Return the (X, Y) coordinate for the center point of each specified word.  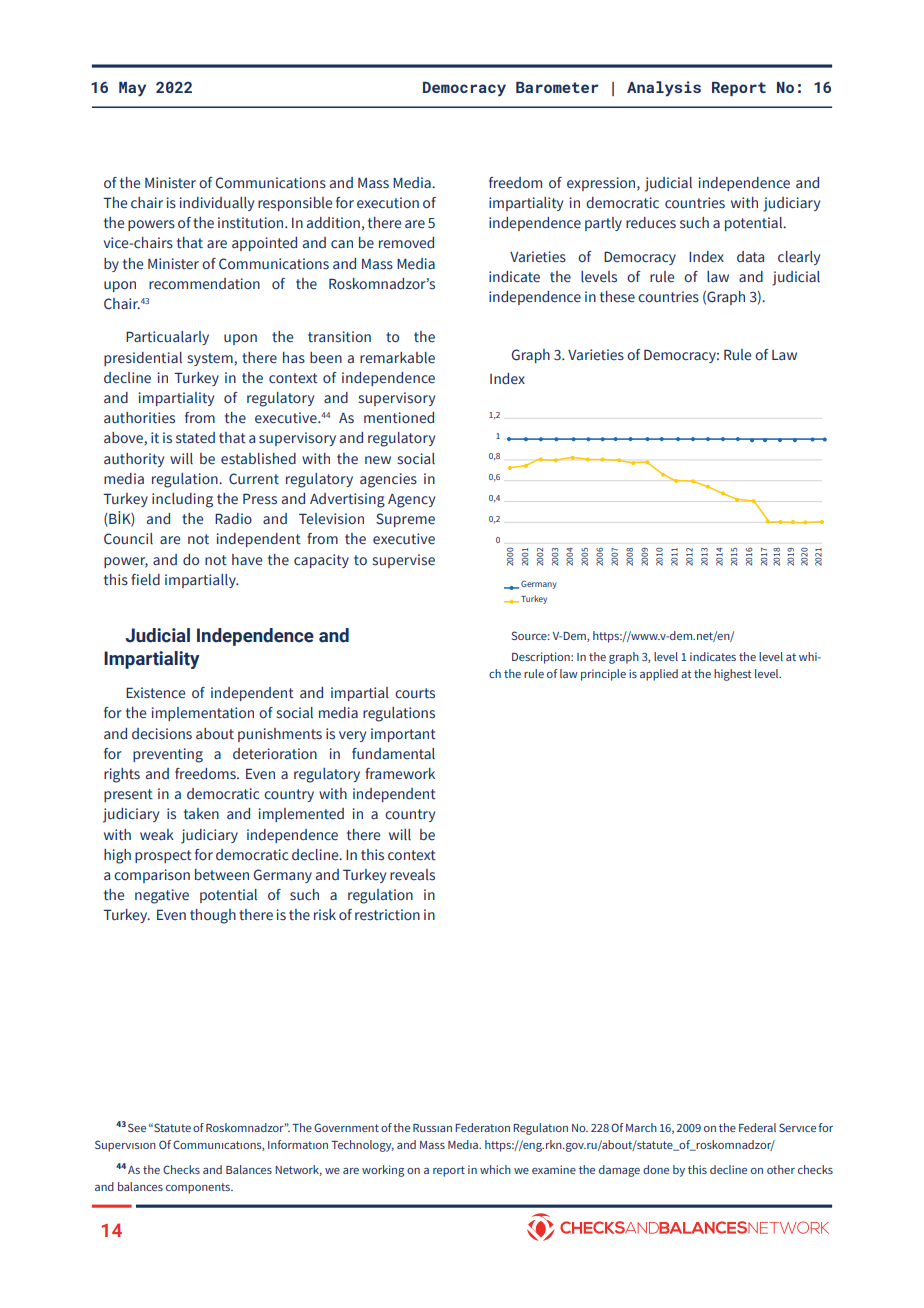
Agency (411, 501)
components (199, 1188)
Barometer (557, 87)
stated (195, 438)
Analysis (664, 89)
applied (659, 675)
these (617, 297)
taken (201, 814)
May (132, 89)
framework (400, 774)
